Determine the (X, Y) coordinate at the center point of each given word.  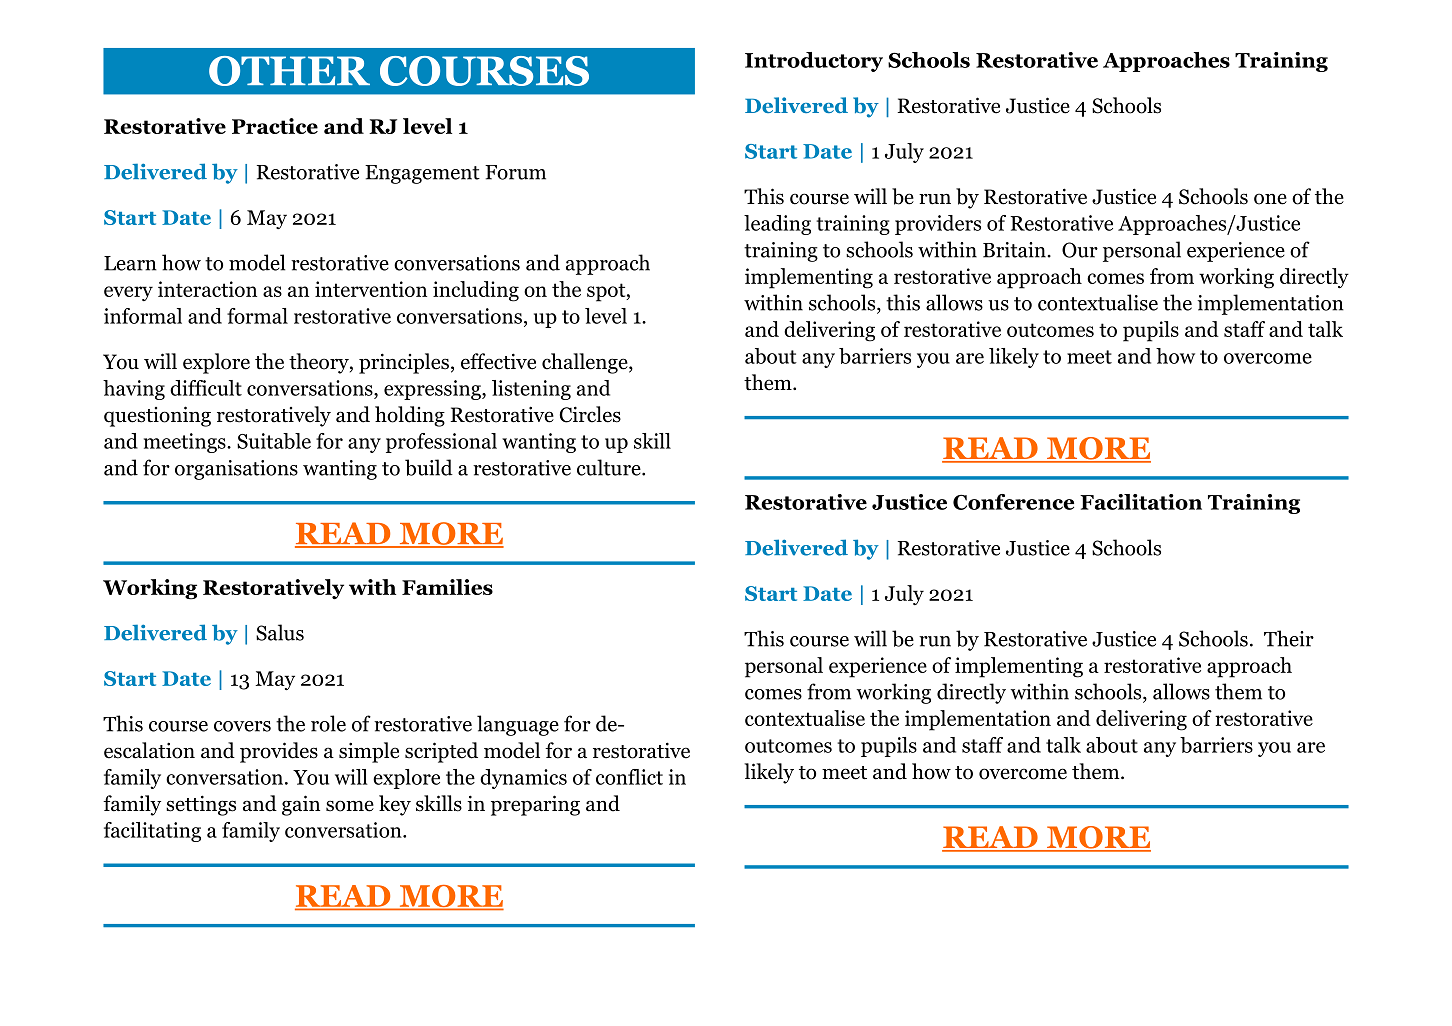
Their (1289, 638)
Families (447, 587)
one (1270, 199)
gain (301, 805)
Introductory (814, 62)
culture (610, 467)
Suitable (274, 441)
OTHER (289, 71)
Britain (1015, 250)
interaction (207, 289)
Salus (280, 632)
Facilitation (1141, 502)
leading (777, 225)
